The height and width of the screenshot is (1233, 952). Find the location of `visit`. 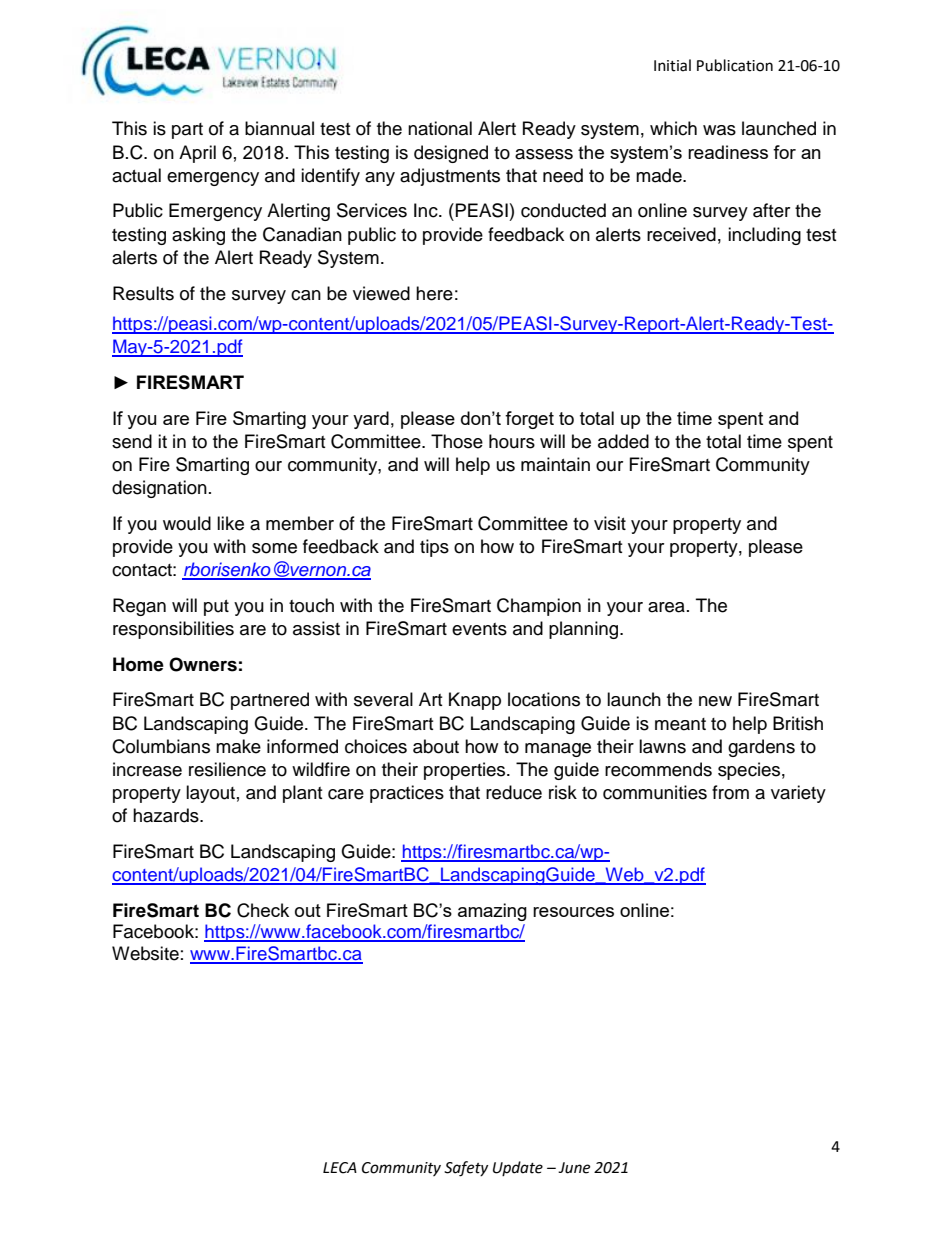

visit is located at coordinates (610, 523).
